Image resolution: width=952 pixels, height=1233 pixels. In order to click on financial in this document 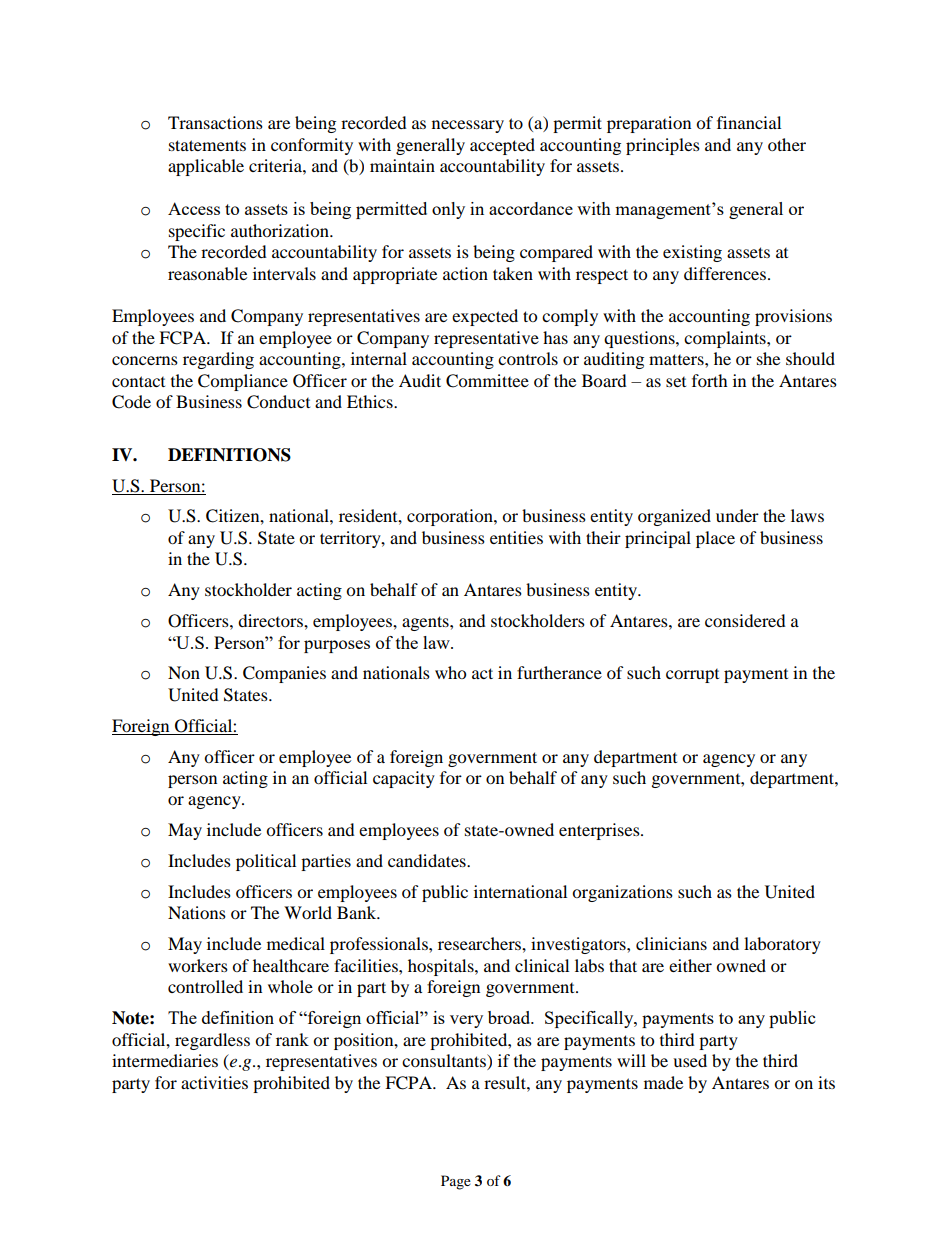, I will do `click(749, 122)`.
